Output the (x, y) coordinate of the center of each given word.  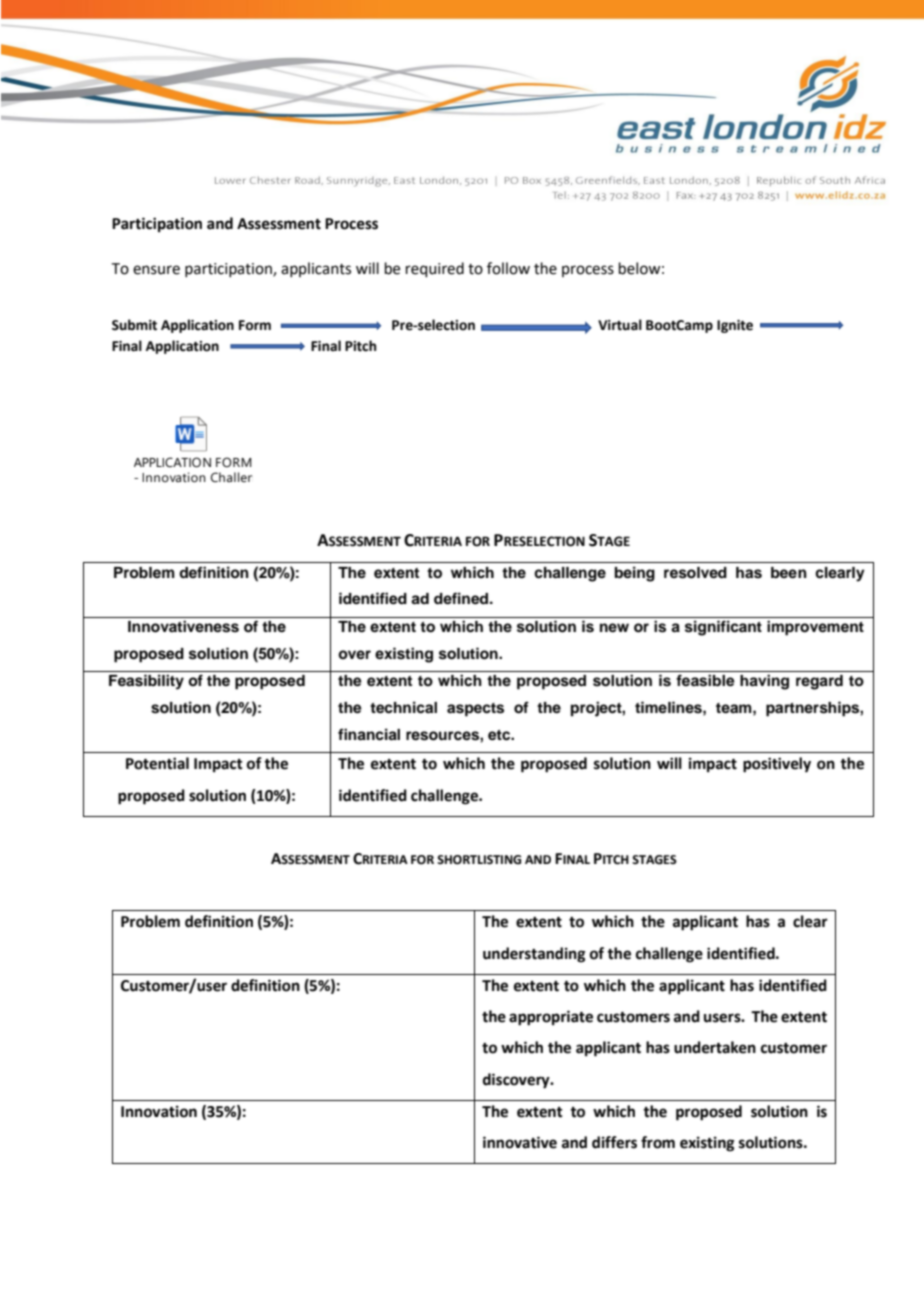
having (764, 682)
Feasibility (146, 682)
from (658, 1142)
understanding (534, 955)
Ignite (735, 326)
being (635, 574)
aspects (475, 710)
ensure (156, 270)
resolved (695, 573)
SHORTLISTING (479, 860)
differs (614, 1142)
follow (508, 268)
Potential (157, 763)
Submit (134, 325)
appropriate (551, 1018)
